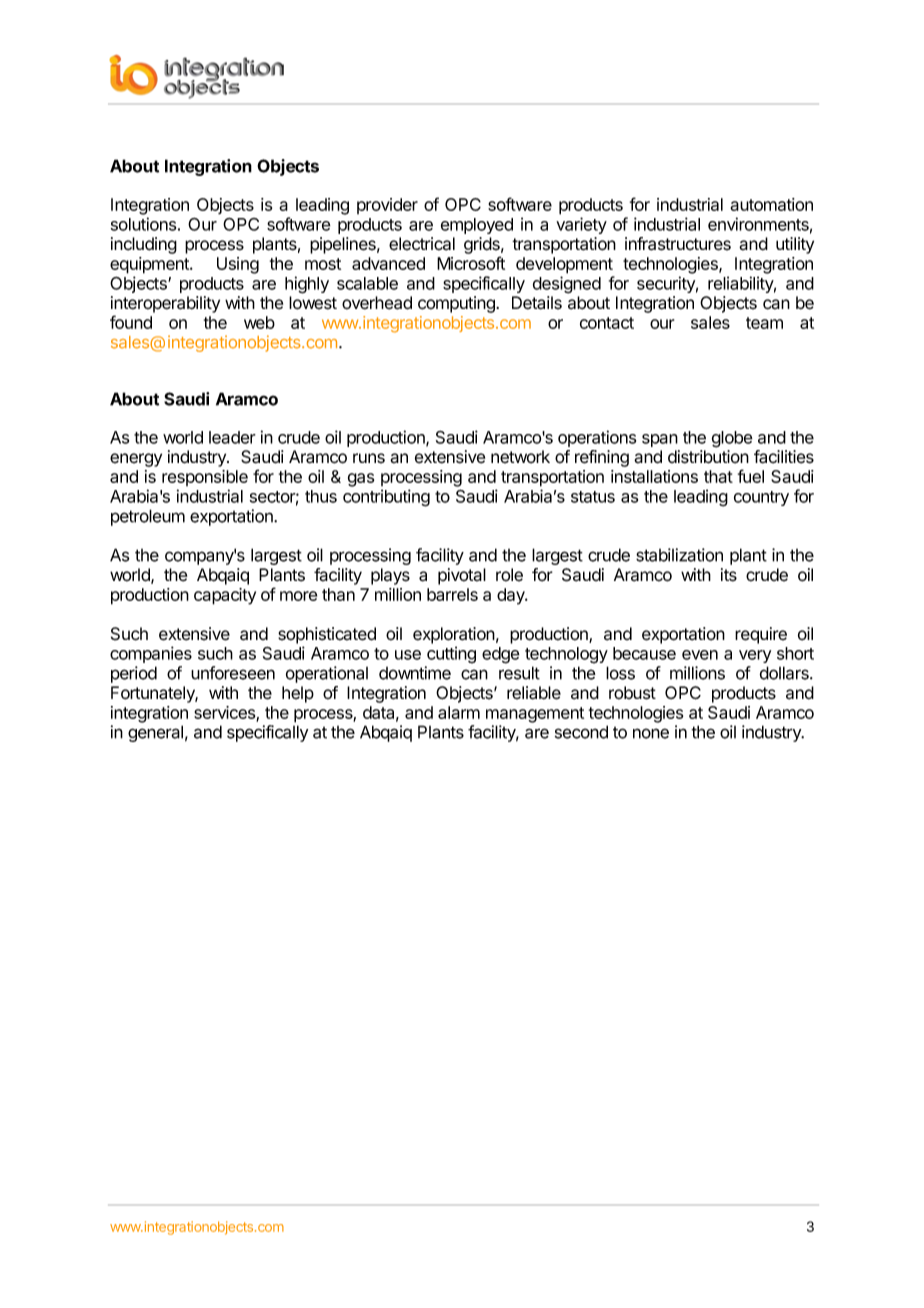 The height and width of the screenshot is (1308, 924). Describe the element at coordinates (144, 245) in the screenshot. I see `including` at that location.
